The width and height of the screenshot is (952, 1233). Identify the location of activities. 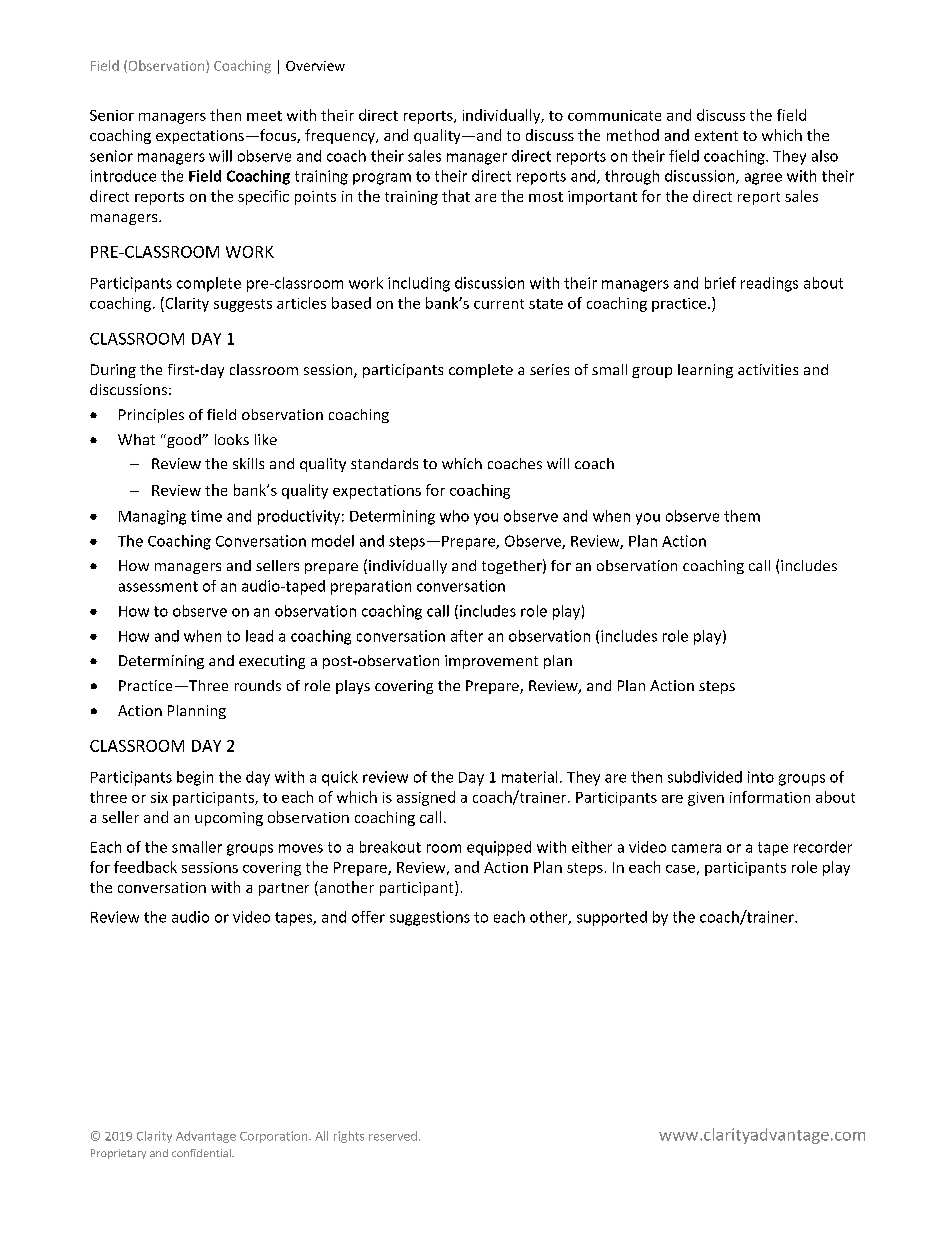
(768, 369).
